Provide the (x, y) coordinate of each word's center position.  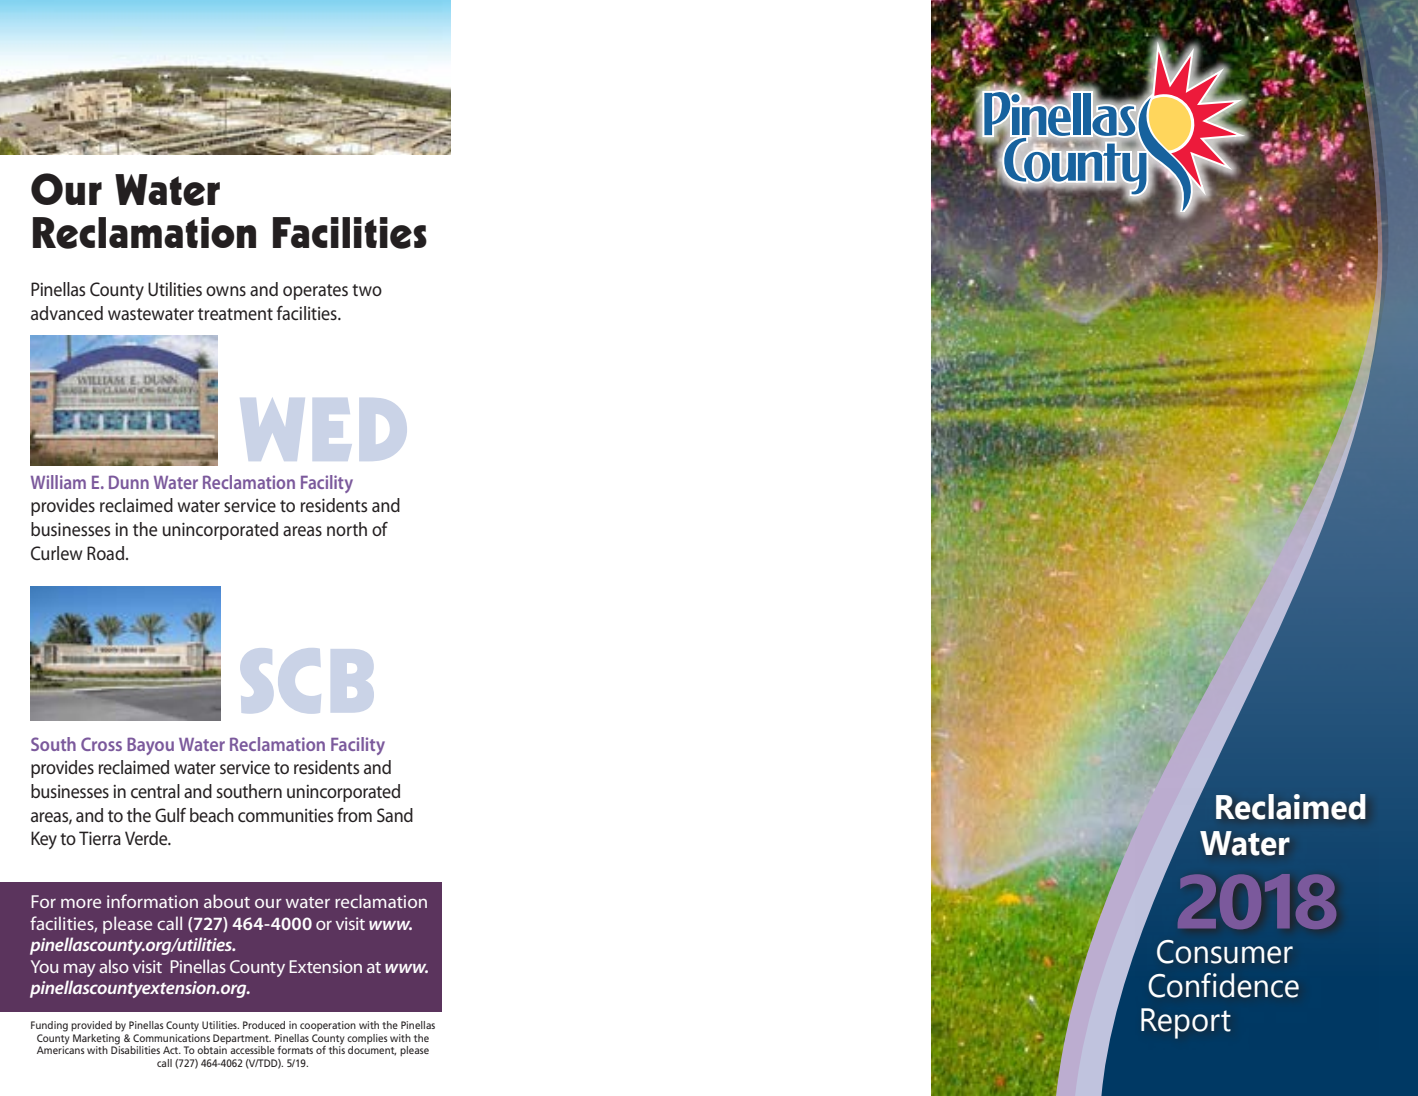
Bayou (150, 746)
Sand (395, 815)
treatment (235, 314)
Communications (171, 1036)
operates (315, 292)
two (367, 290)
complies (367, 1039)
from (354, 815)
